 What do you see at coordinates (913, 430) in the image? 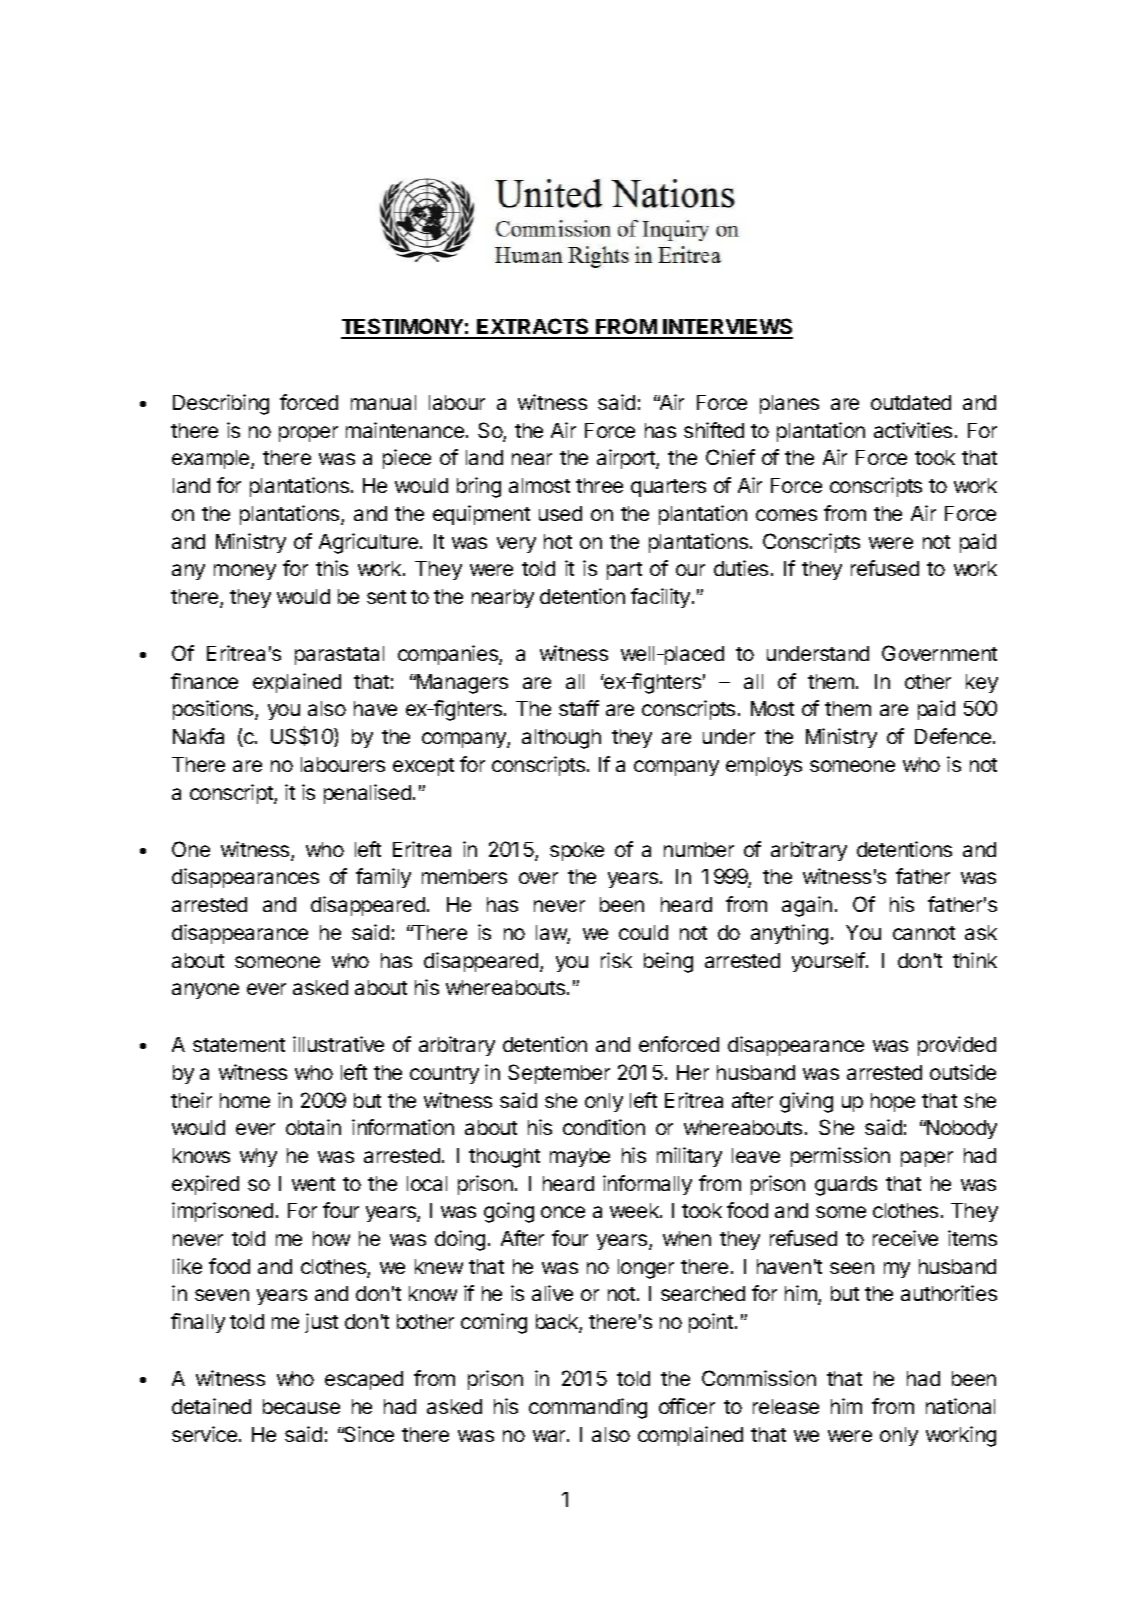
I see `activities` at bounding box center [913, 430].
